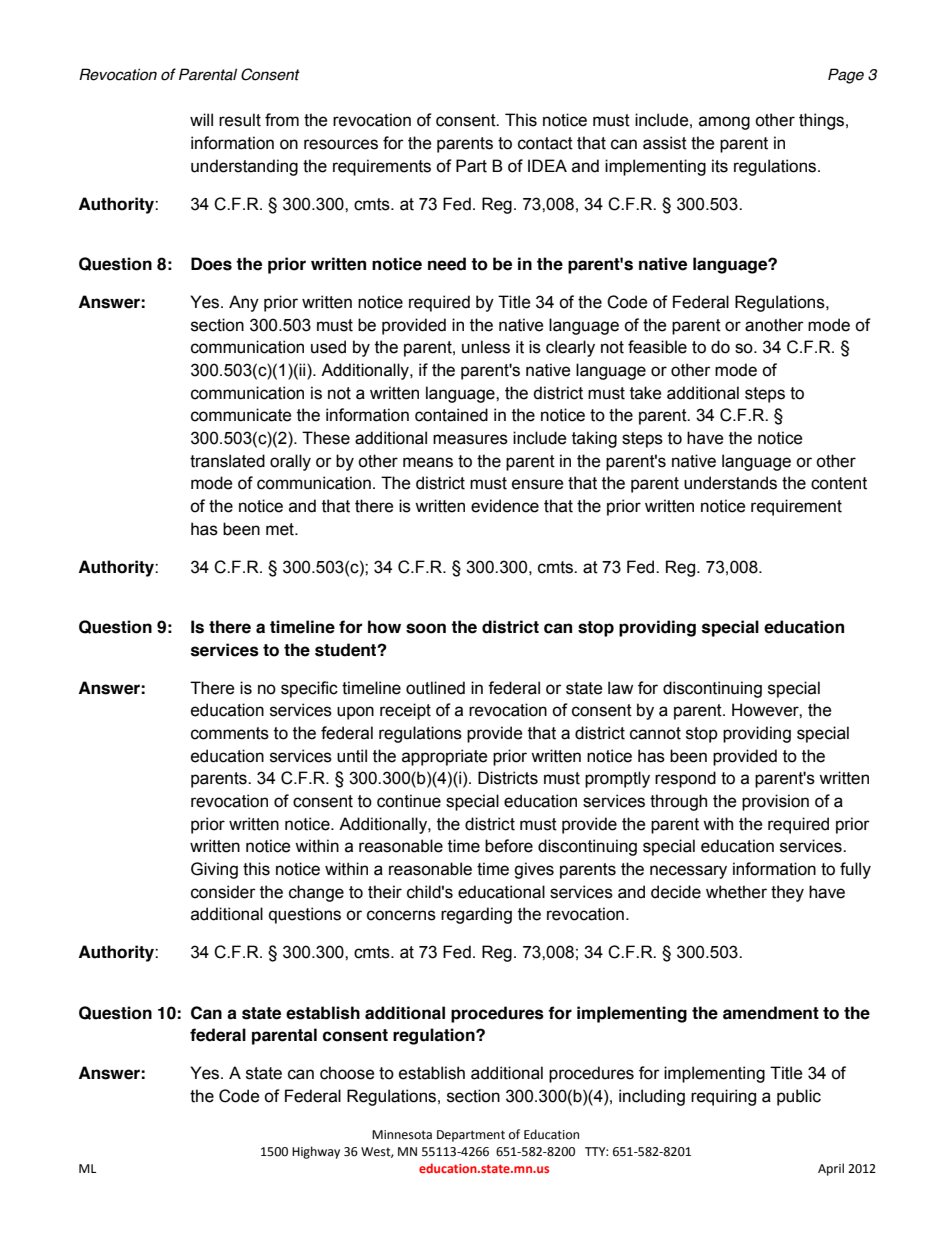  Describe the element at coordinates (426, 628) in the image. I see `soon` at that location.
